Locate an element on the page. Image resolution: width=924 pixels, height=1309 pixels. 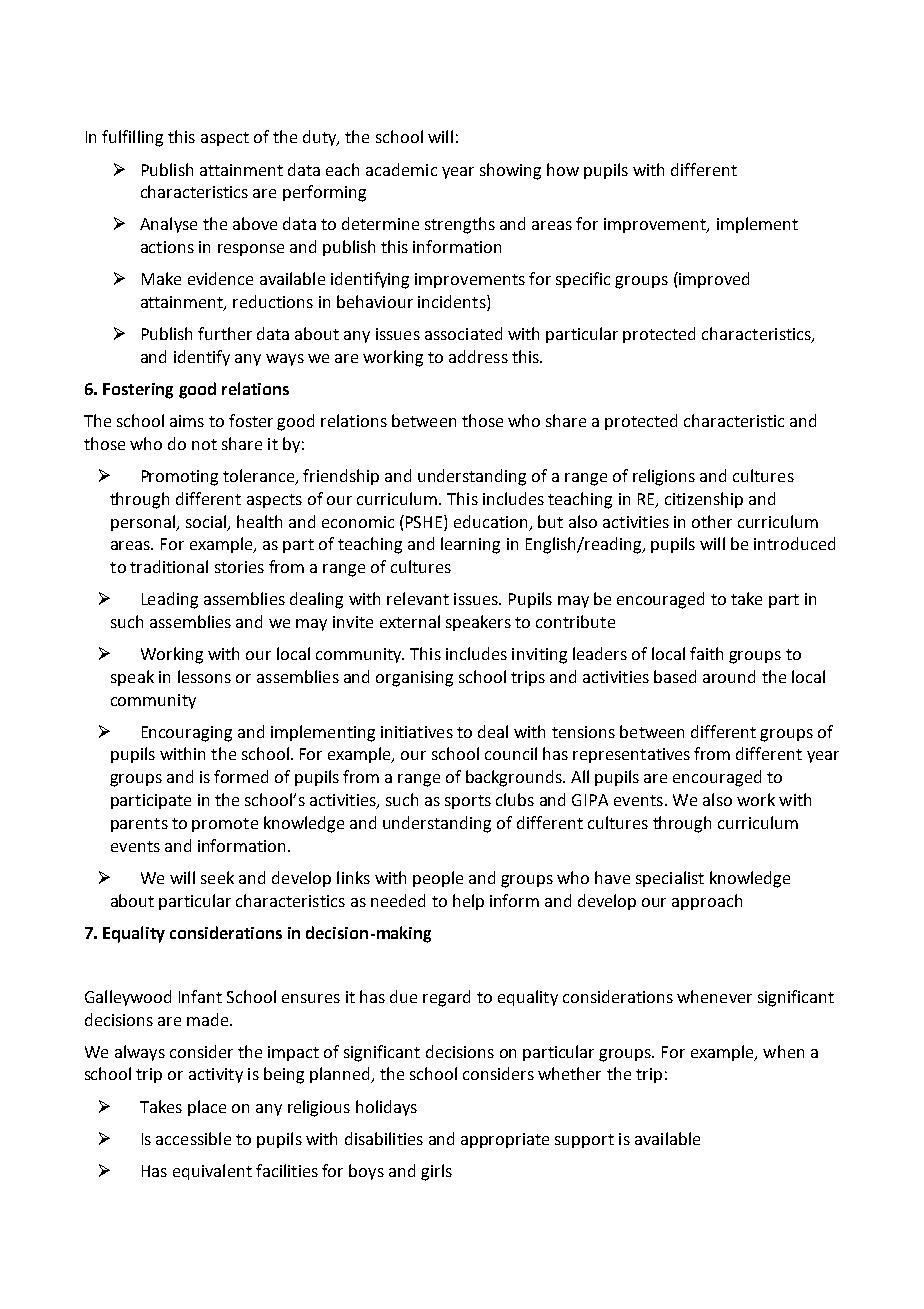
showing is located at coordinates (510, 171).
